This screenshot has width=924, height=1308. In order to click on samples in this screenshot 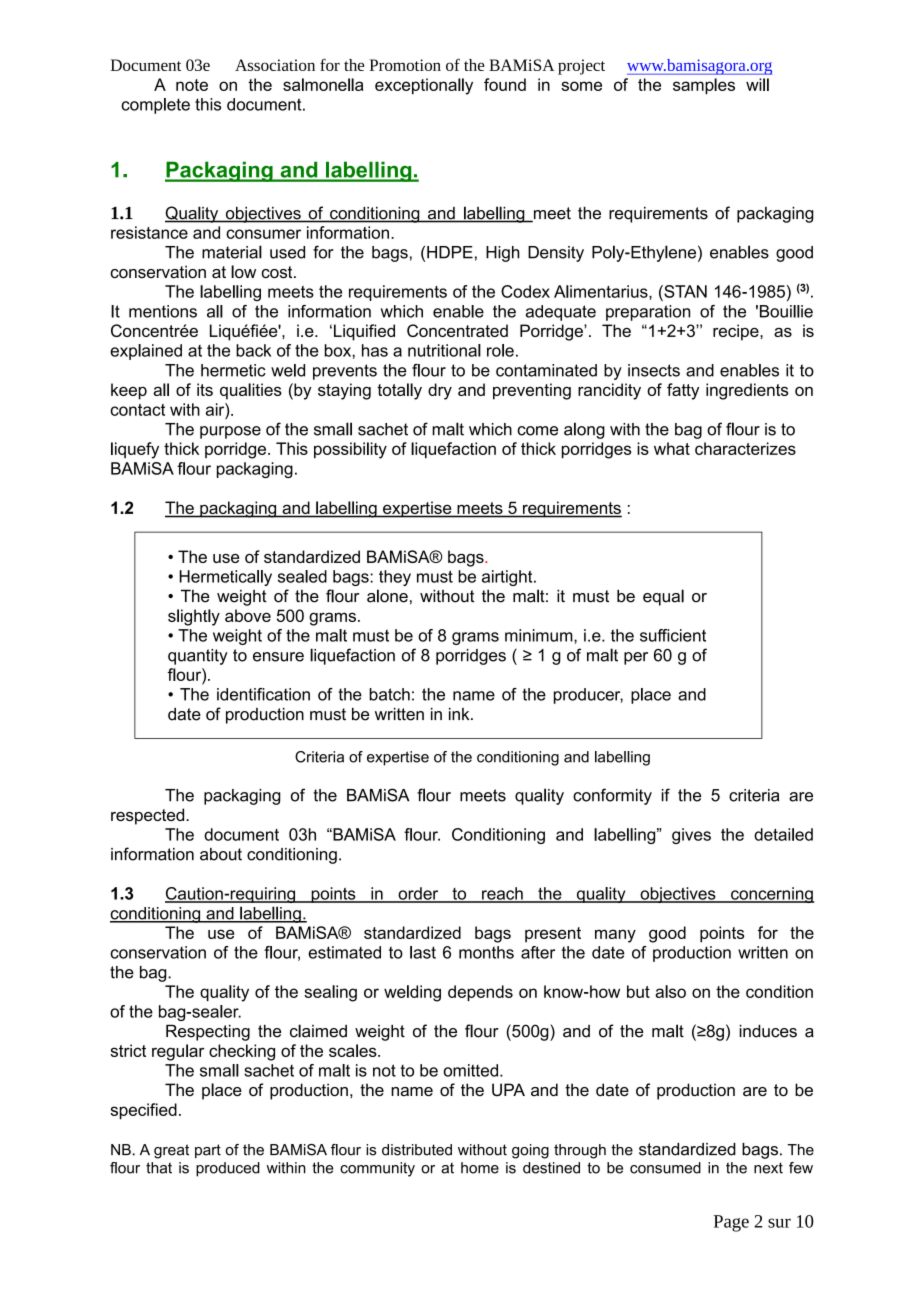, I will do `click(704, 86)`.
